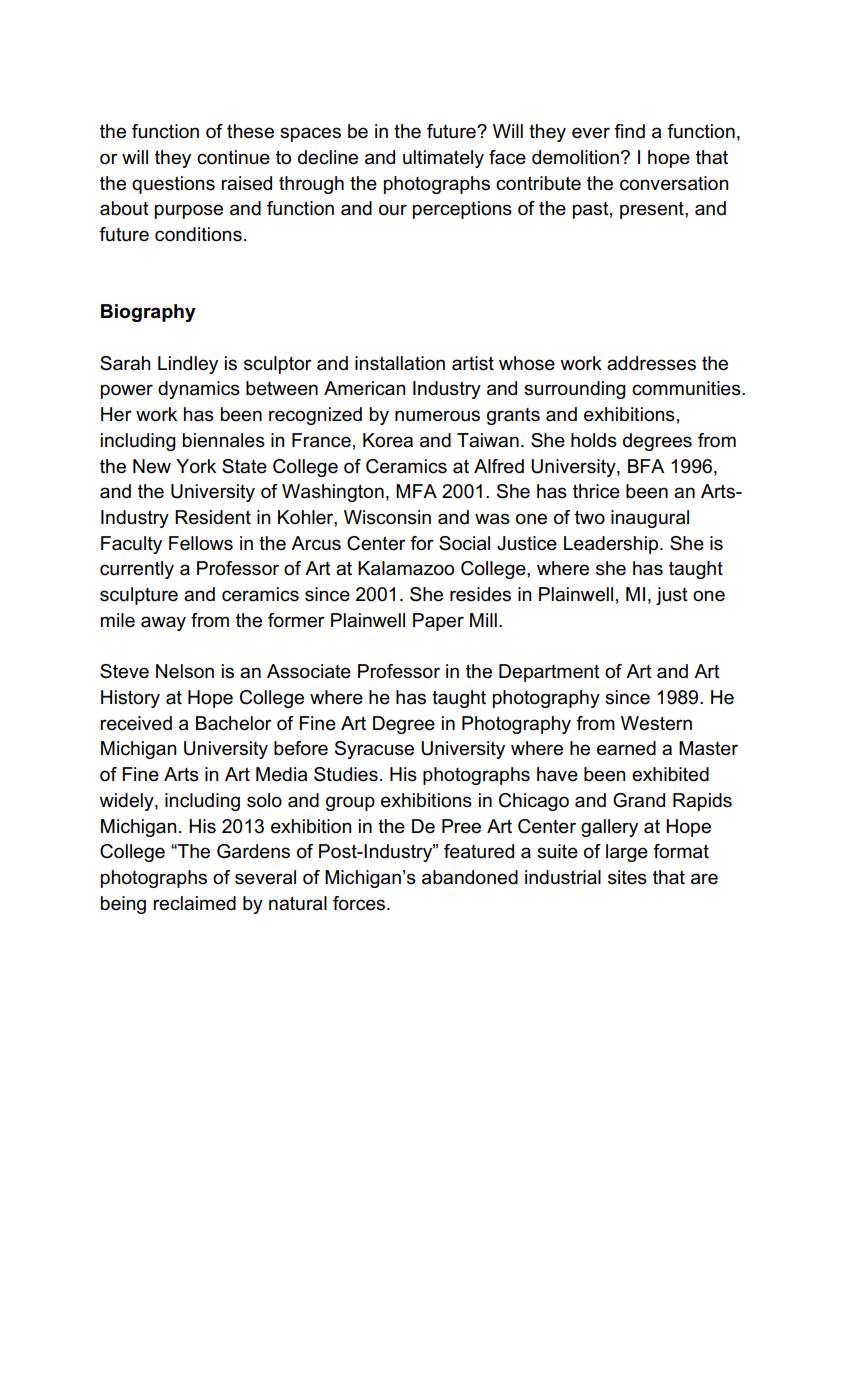 Image resolution: width=849 pixels, height=1400 pixels. Describe the element at coordinates (185, 671) in the screenshot. I see `Nelson` at that location.
